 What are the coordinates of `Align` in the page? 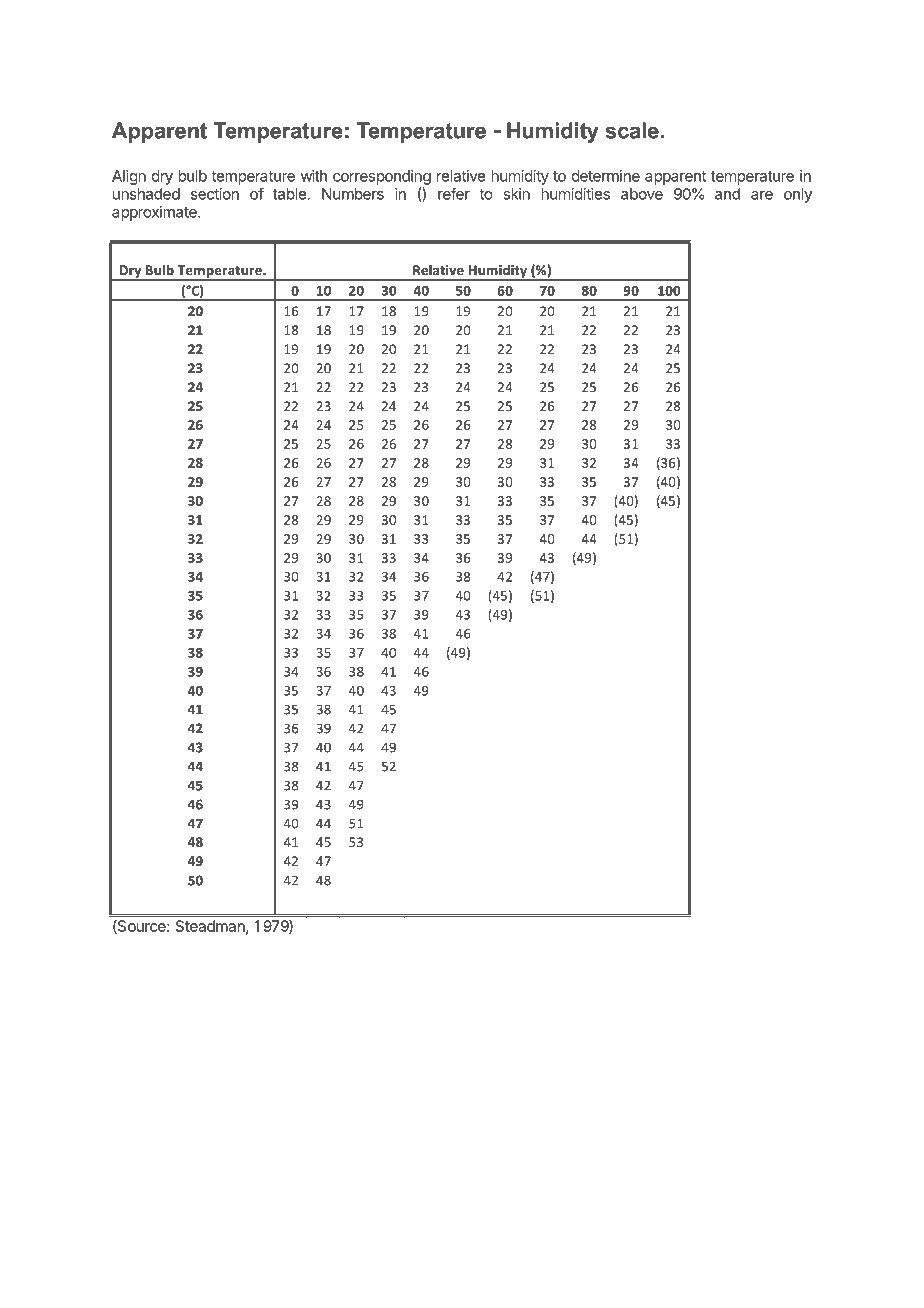 It's located at (129, 177).
